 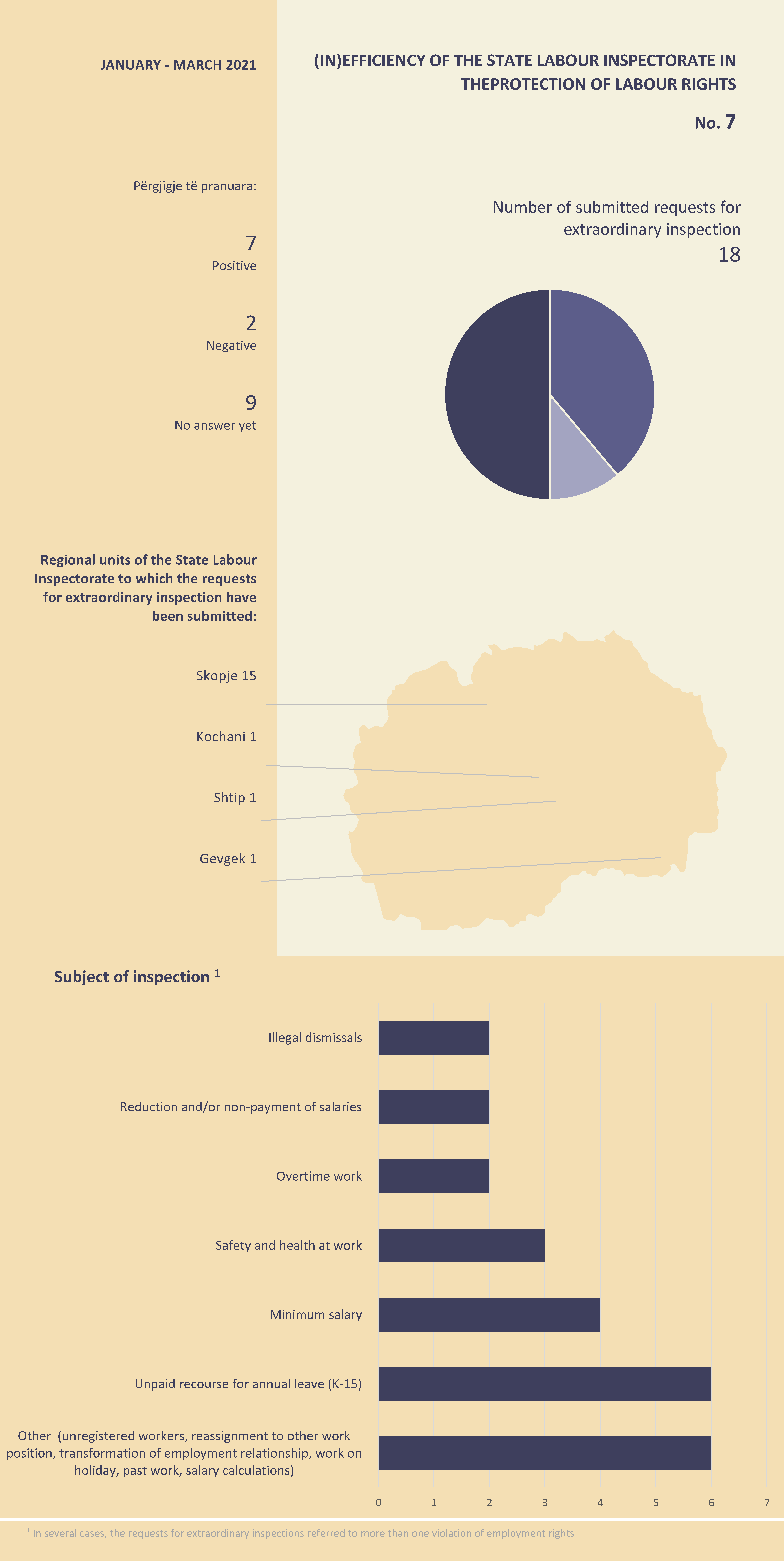 What do you see at coordinates (275, 1454) in the page?
I see `relationship` at bounding box center [275, 1454].
